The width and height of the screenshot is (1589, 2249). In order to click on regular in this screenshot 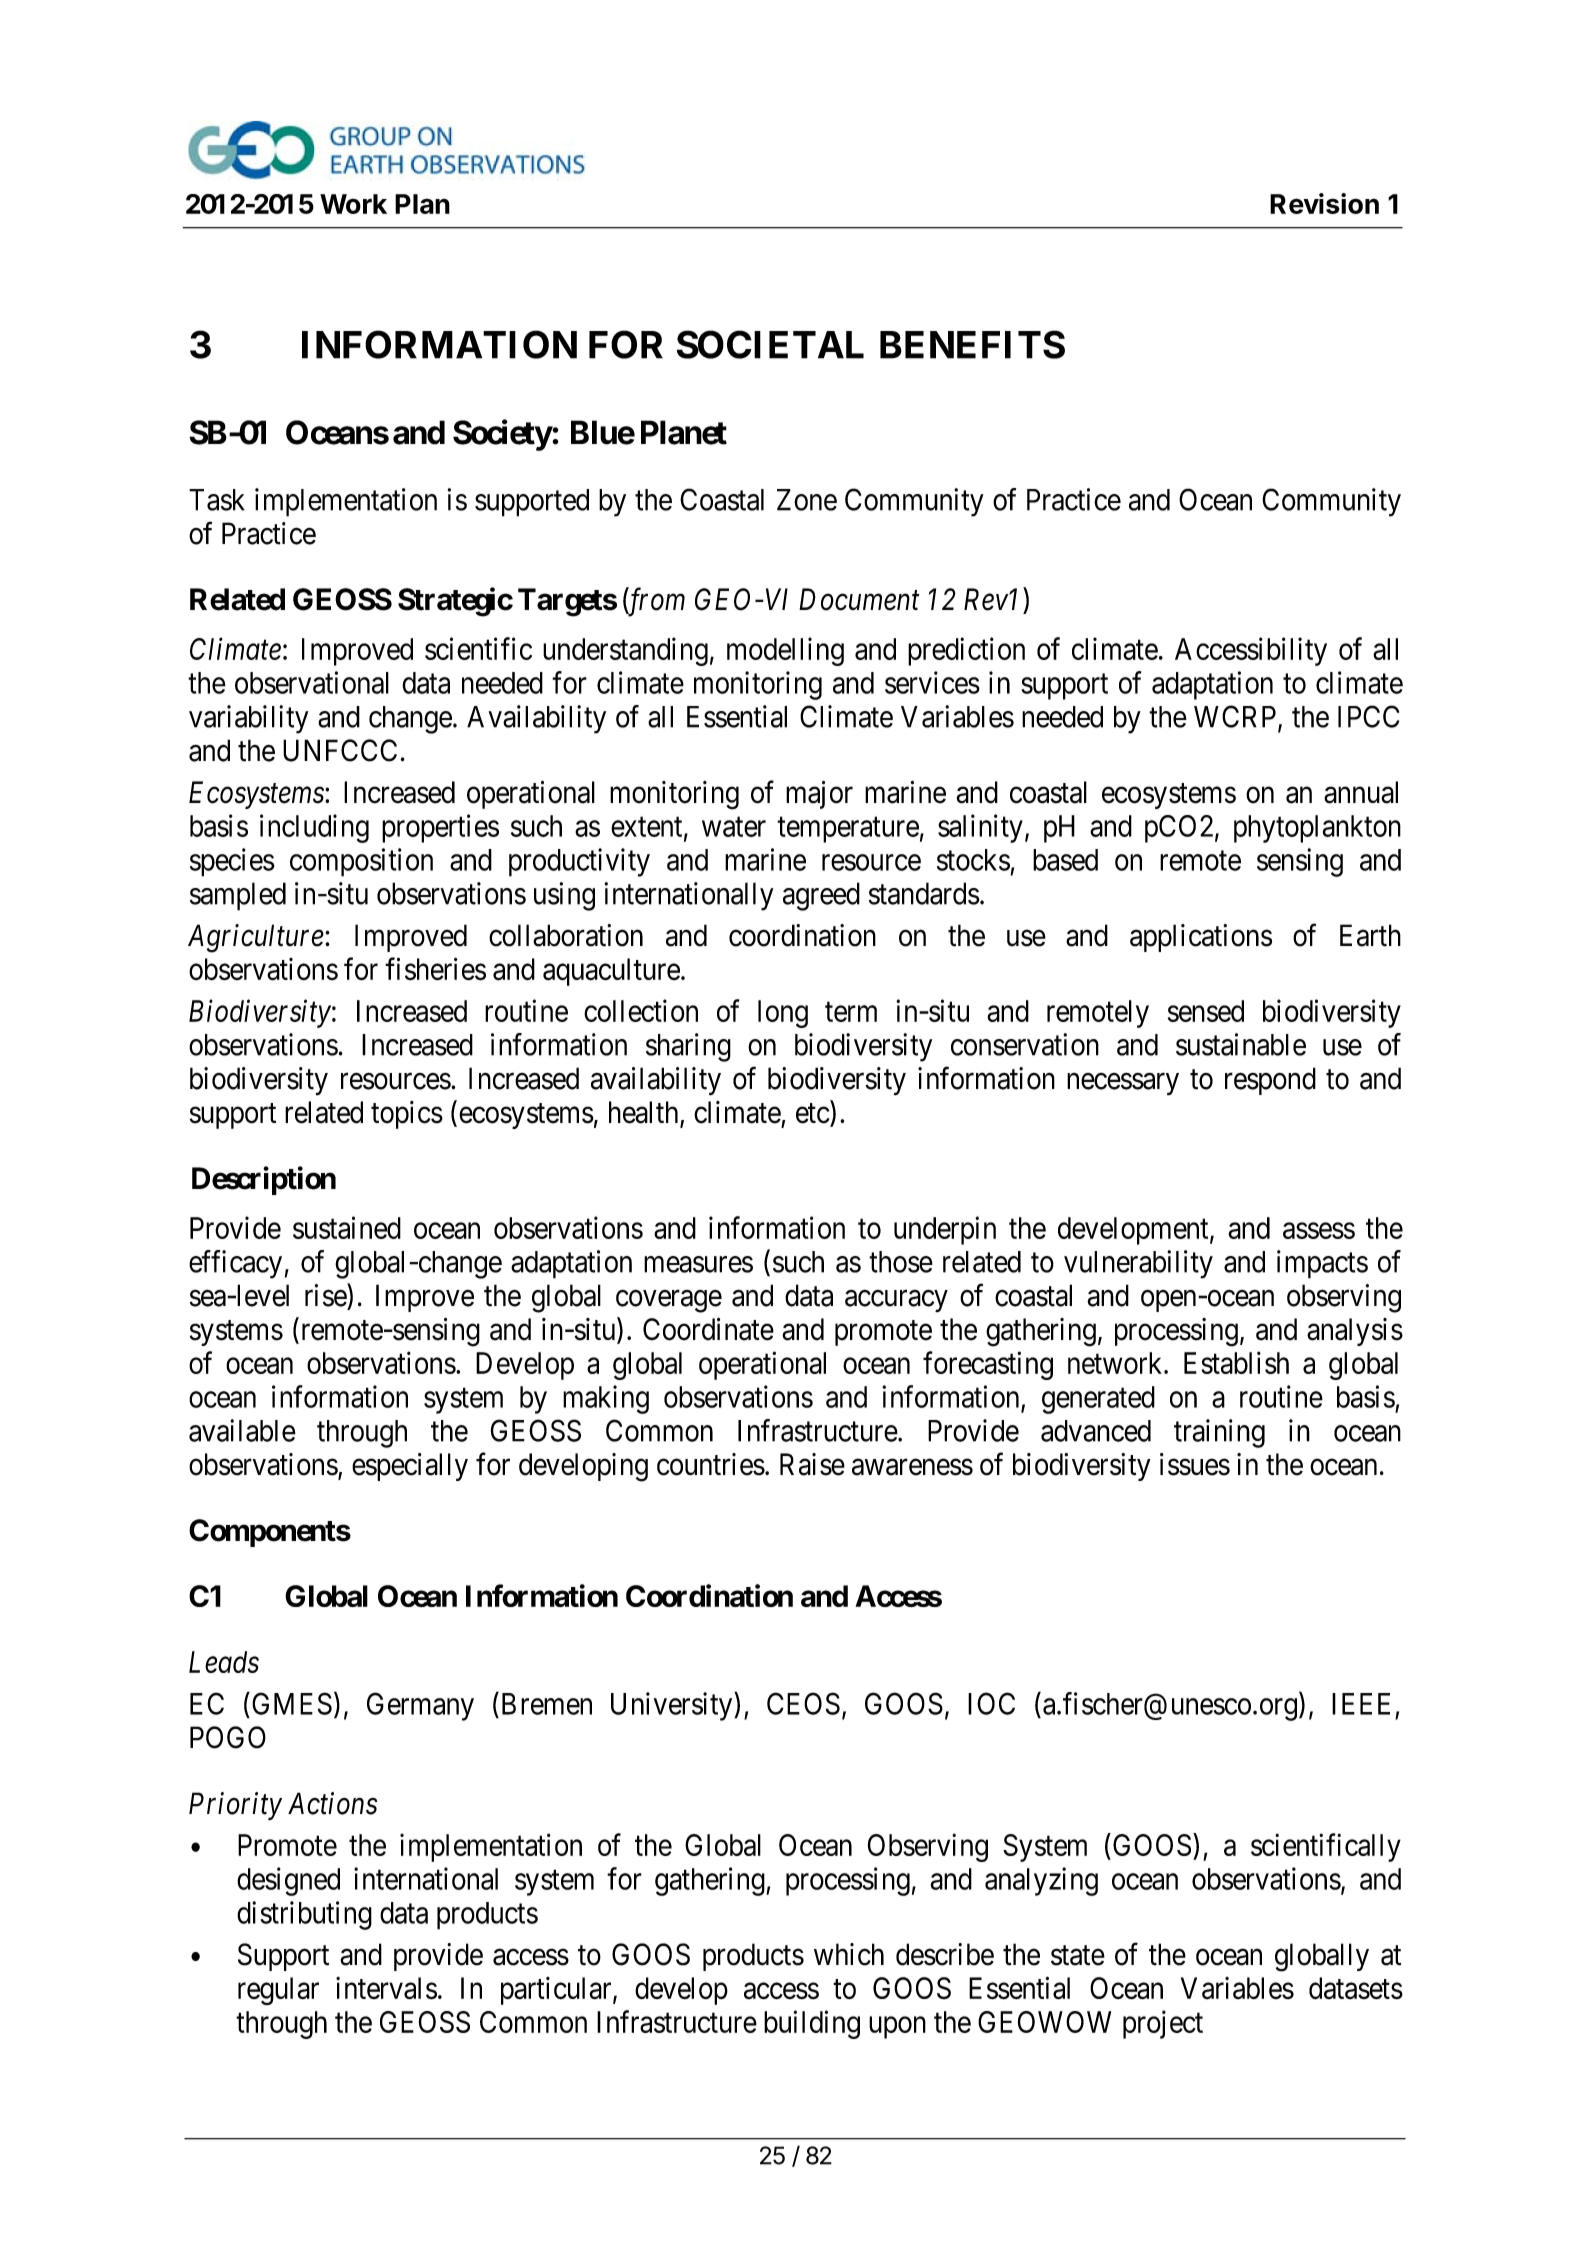, I will do `click(278, 1991)`.
